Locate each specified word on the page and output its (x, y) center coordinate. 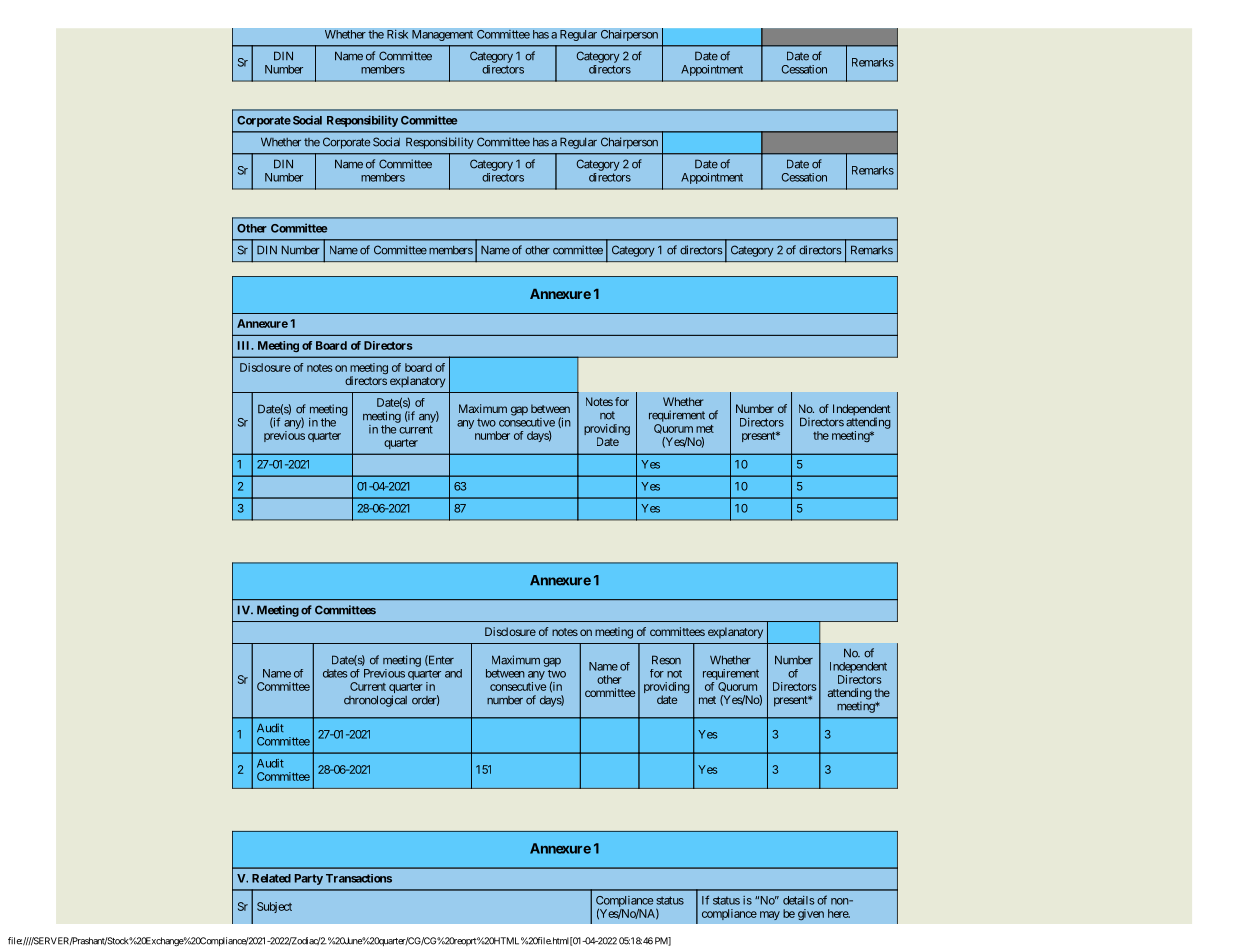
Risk (398, 34)
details (799, 900)
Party (309, 879)
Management (442, 35)
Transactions (359, 878)
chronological (375, 701)
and (453, 673)
